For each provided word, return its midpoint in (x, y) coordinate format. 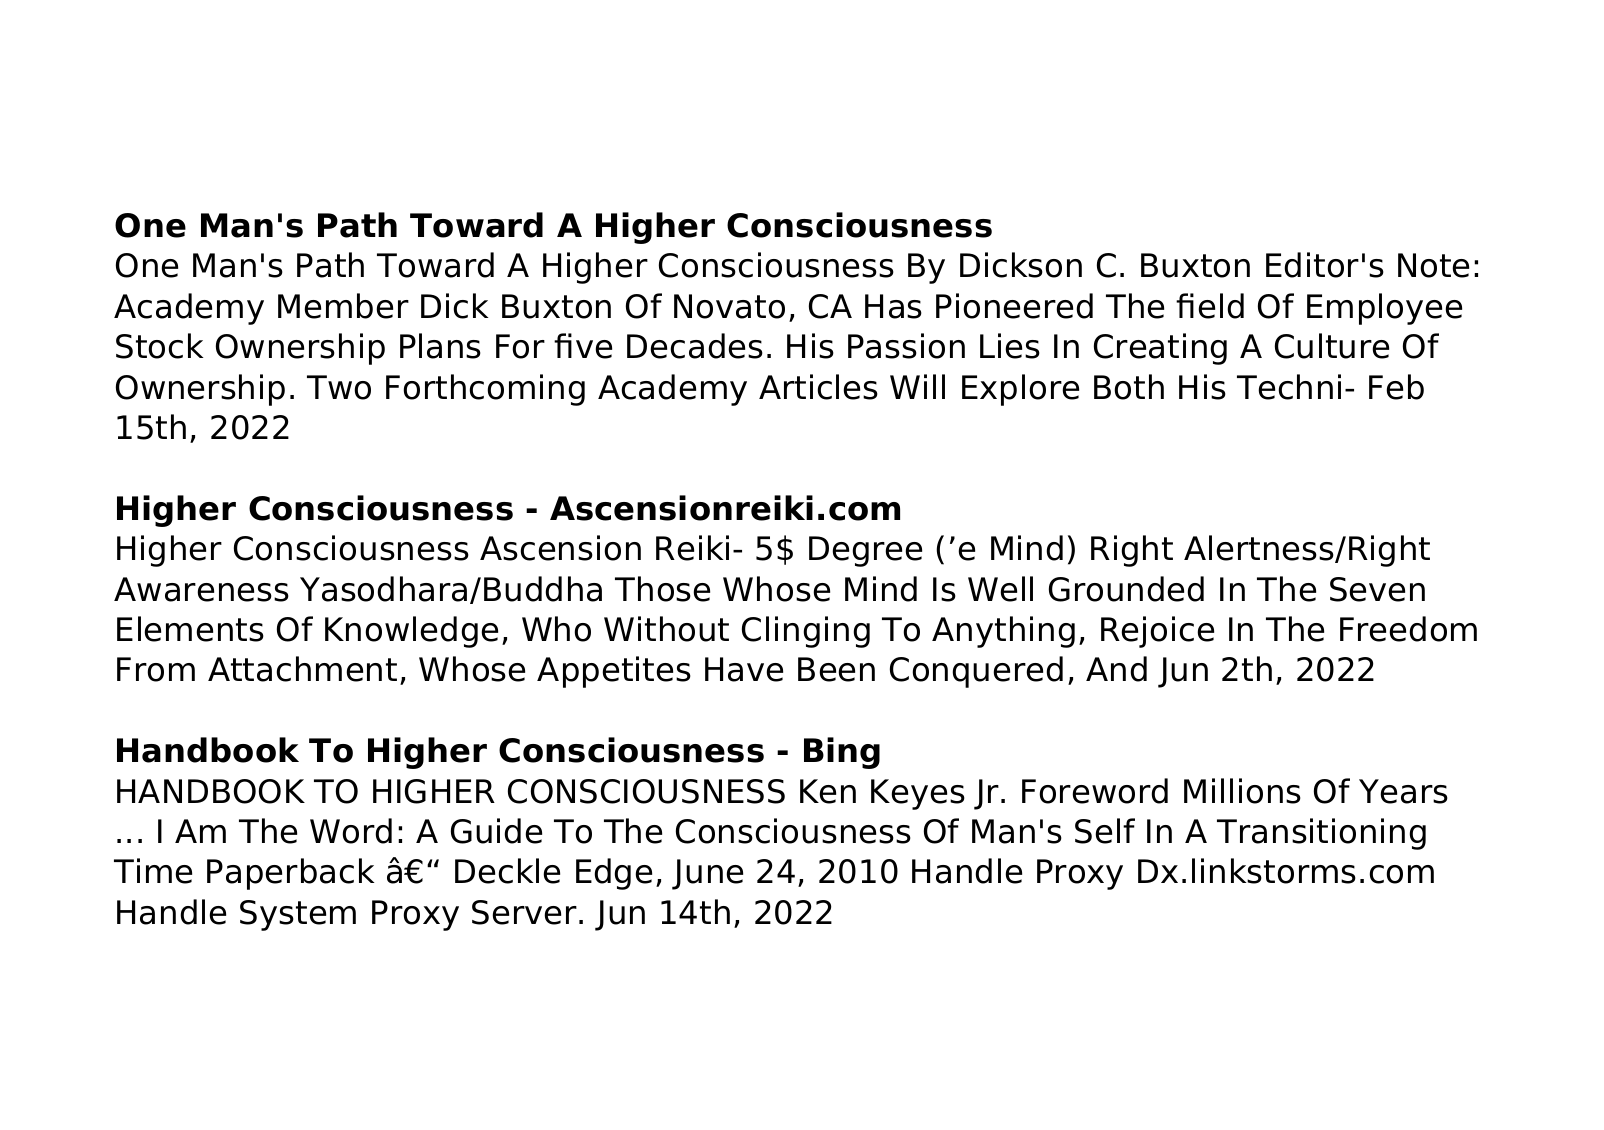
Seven (1377, 589)
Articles (818, 387)
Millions (1242, 791)
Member (343, 306)
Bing (842, 753)
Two (339, 387)
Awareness (201, 589)
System (298, 915)
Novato (729, 306)
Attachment (302, 669)
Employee (1384, 309)
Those (662, 589)
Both (1129, 387)
